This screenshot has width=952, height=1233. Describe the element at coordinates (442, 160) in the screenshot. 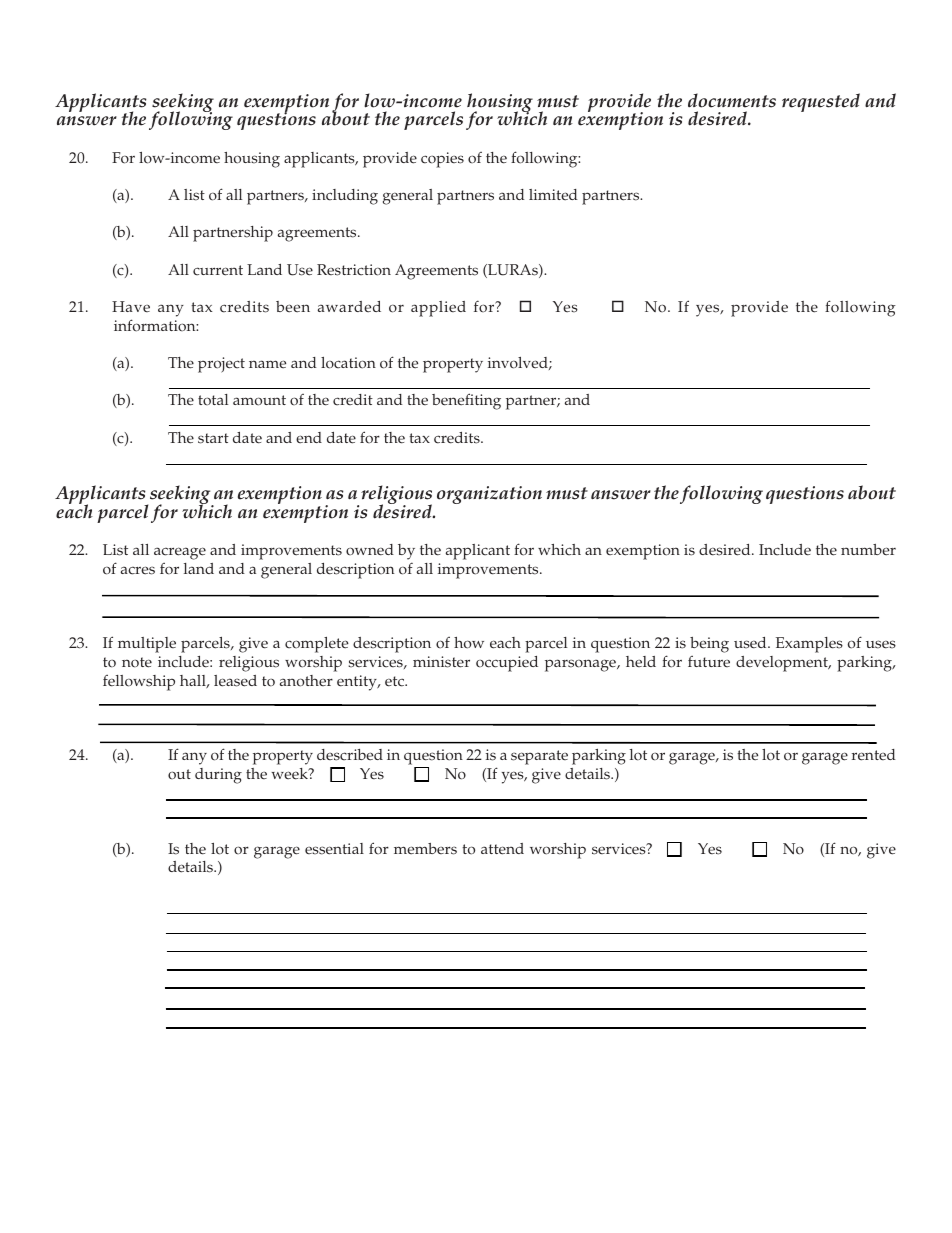

I see `copies` at that location.
